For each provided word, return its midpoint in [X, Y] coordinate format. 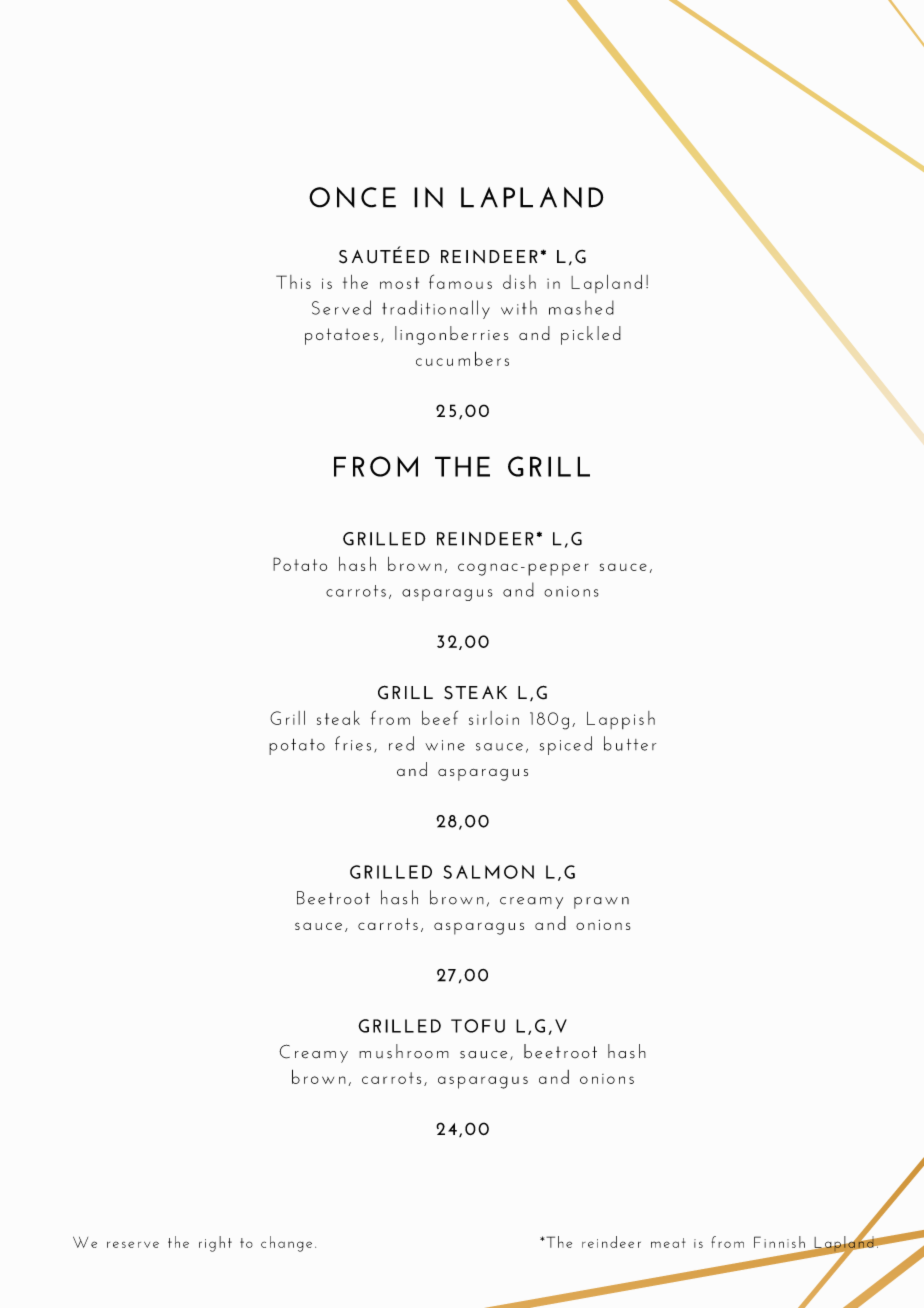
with [519, 307]
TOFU [478, 1026]
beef [440, 718]
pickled [591, 335]
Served [341, 307]
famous [460, 281]
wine [445, 745]
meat [668, 1243]
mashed [581, 307]
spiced [566, 745]
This [293, 282]
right [215, 1244]
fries [353, 743]
